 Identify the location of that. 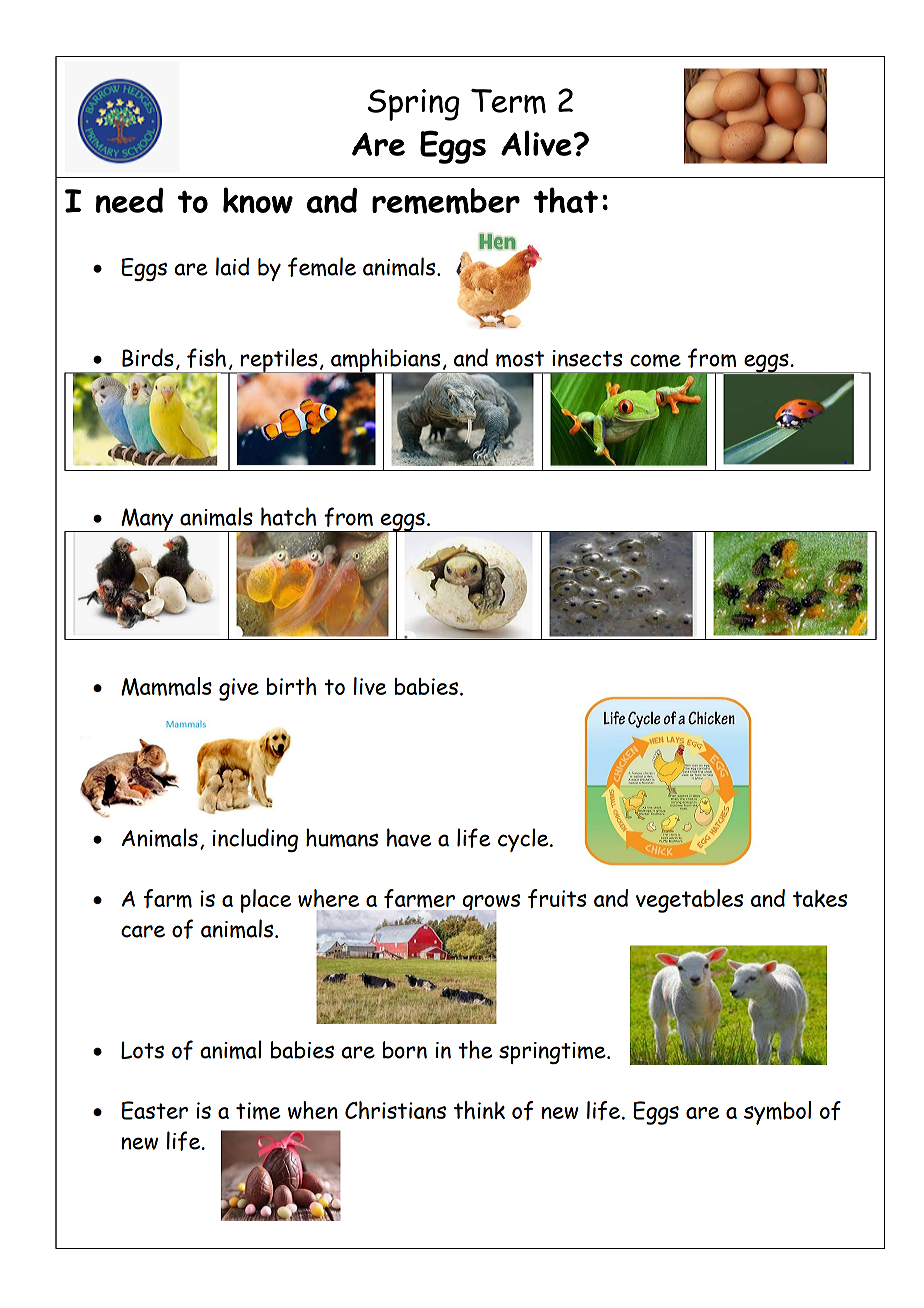
(566, 200).
